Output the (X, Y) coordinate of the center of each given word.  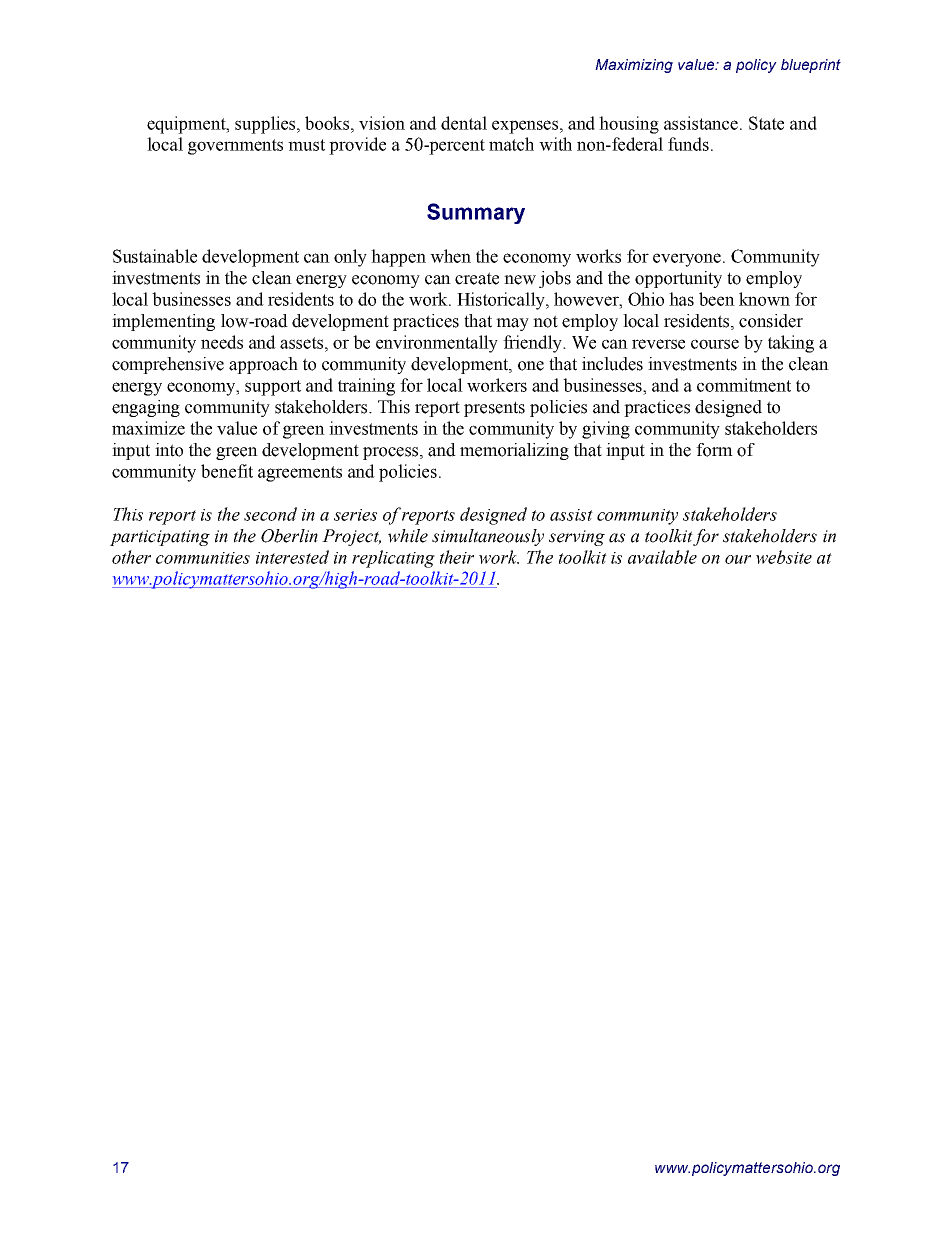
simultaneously (488, 537)
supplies (266, 125)
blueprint (811, 66)
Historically (502, 301)
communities (203, 558)
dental (464, 123)
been (717, 299)
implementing (163, 322)
